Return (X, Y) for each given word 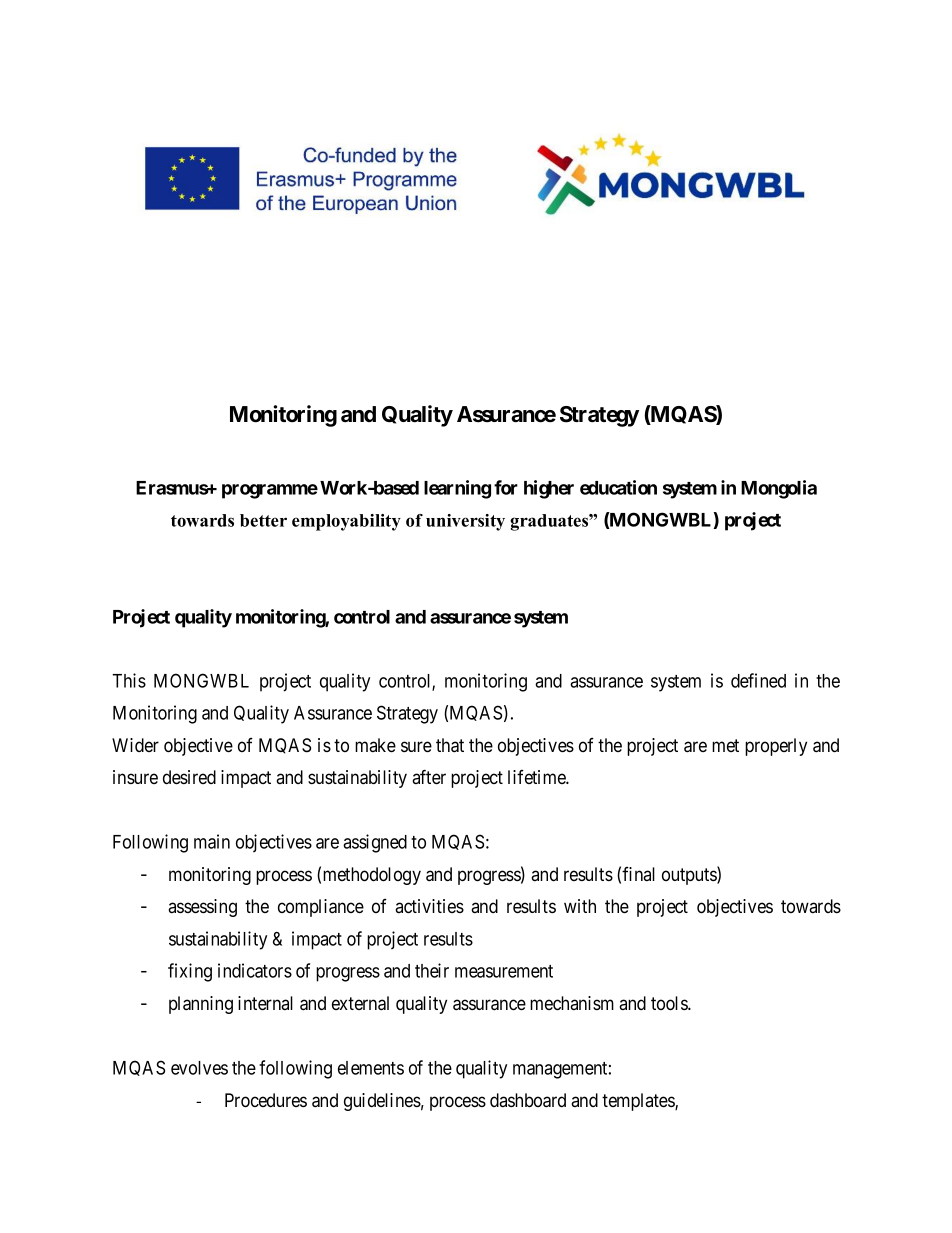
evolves (199, 1068)
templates (639, 1102)
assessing (202, 908)
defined (758, 680)
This (129, 680)
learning (457, 489)
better (263, 520)
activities (429, 906)
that (450, 745)
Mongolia (779, 489)
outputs (690, 876)
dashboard (528, 1100)
